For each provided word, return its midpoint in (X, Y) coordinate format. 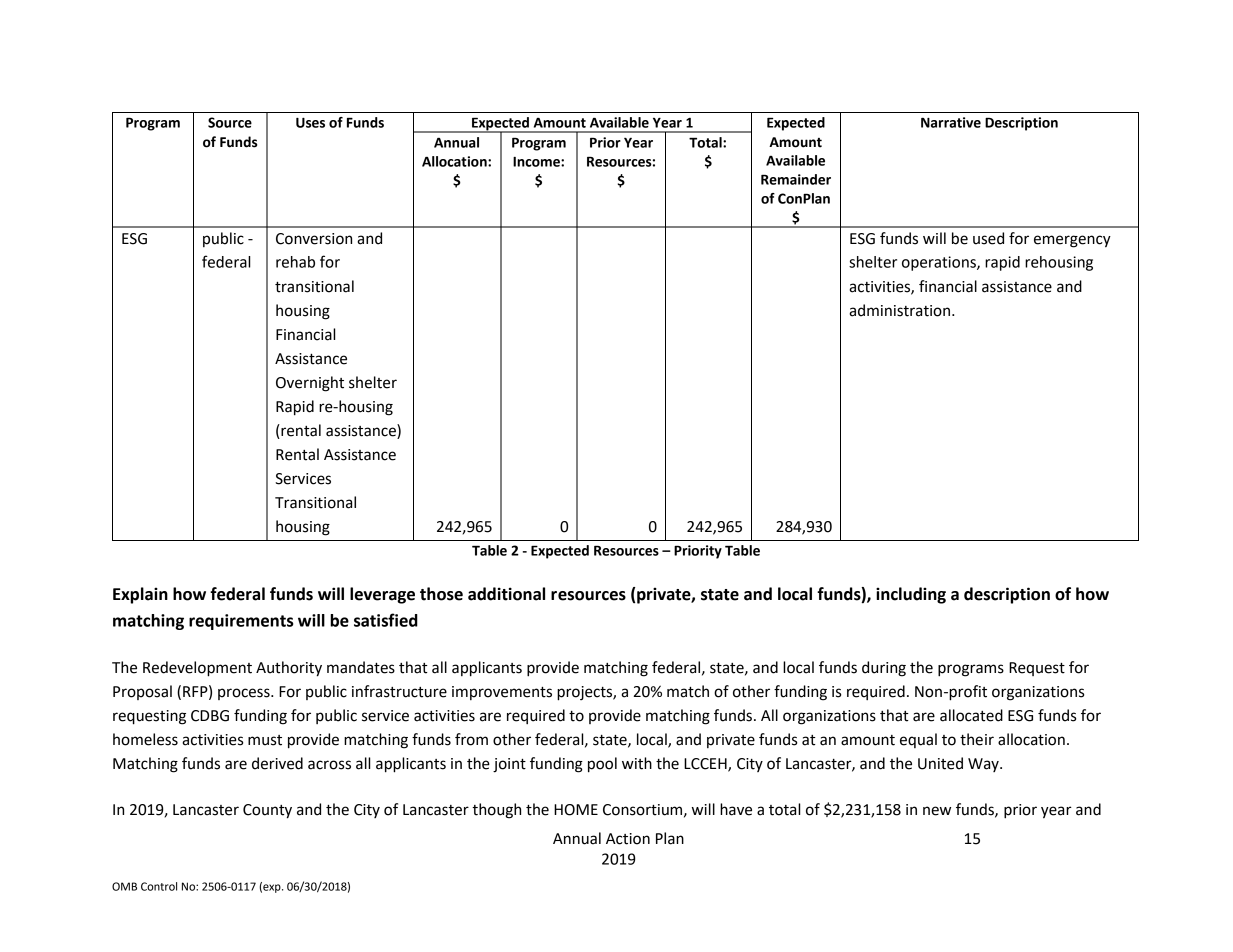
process (245, 694)
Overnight (310, 384)
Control (159, 886)
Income (537, 162)
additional (506, 594)
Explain (140, 595)
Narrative (951, 122)
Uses (310, 123)
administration (899, 310)
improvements (502, 693)
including (911, 595)
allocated (971, 715)
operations (940, 263)
